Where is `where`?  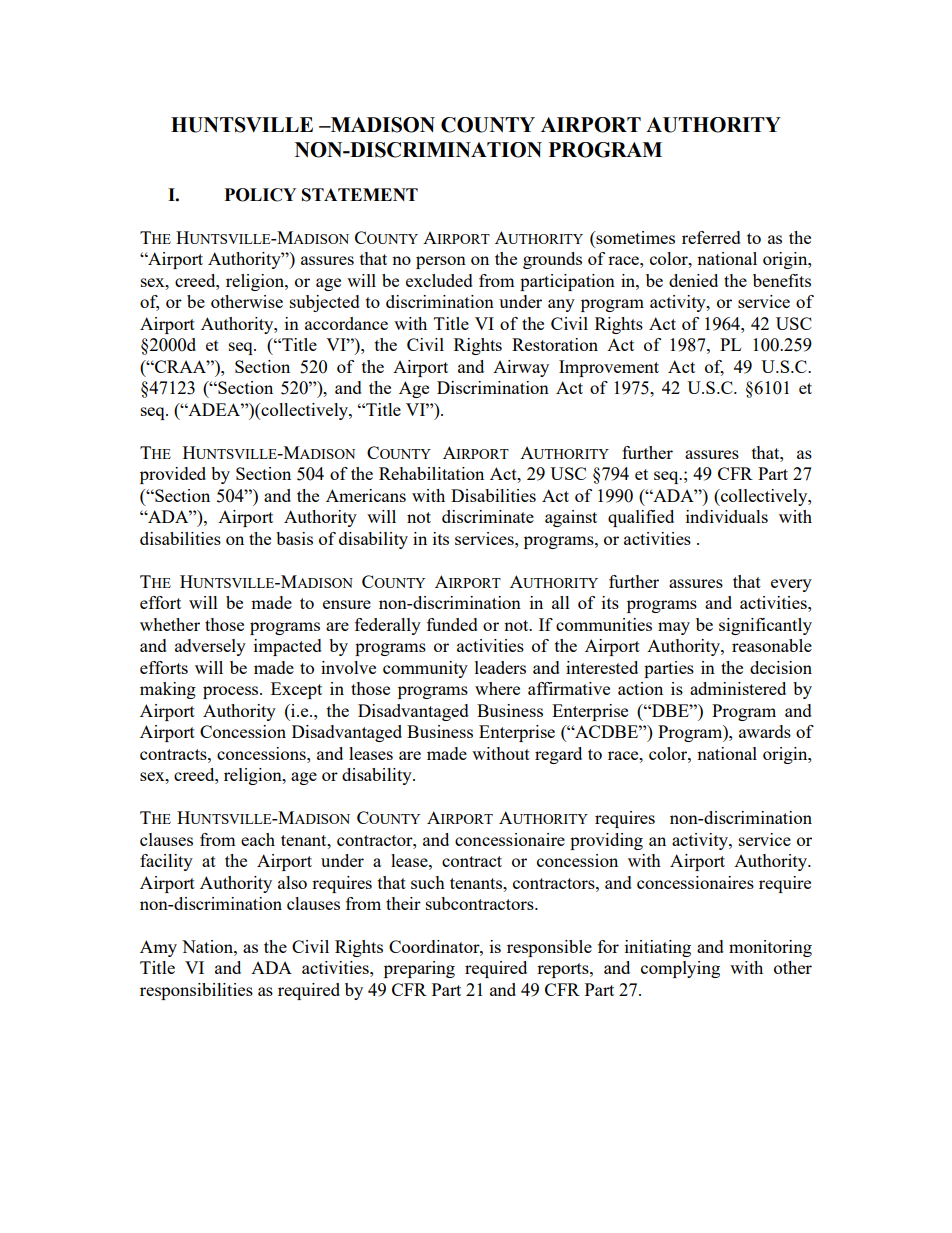
where is located at coordinates (497, 688).
